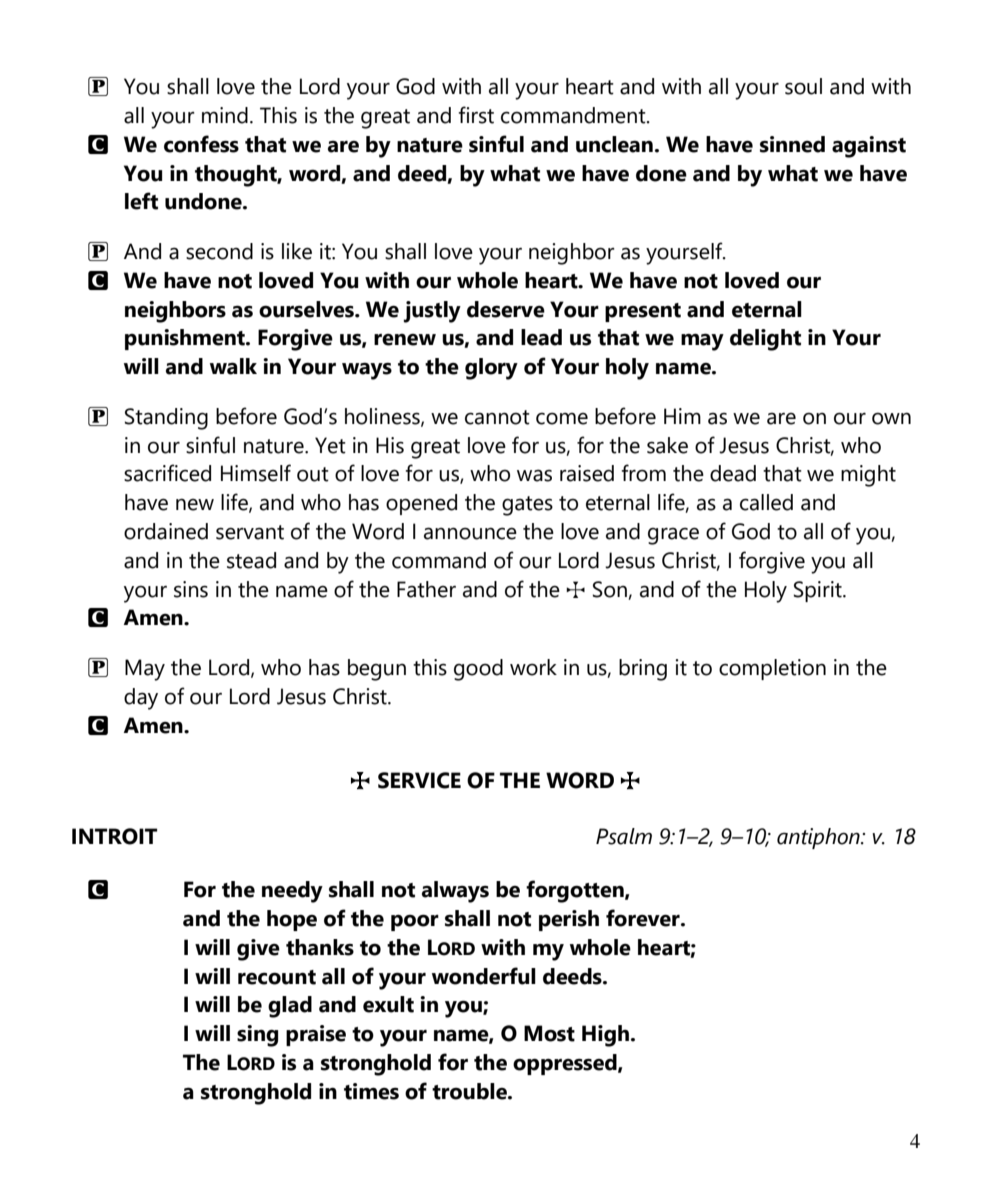 This screenshot has height=1204, width=991. I want to click on own, so click(891, 419).
